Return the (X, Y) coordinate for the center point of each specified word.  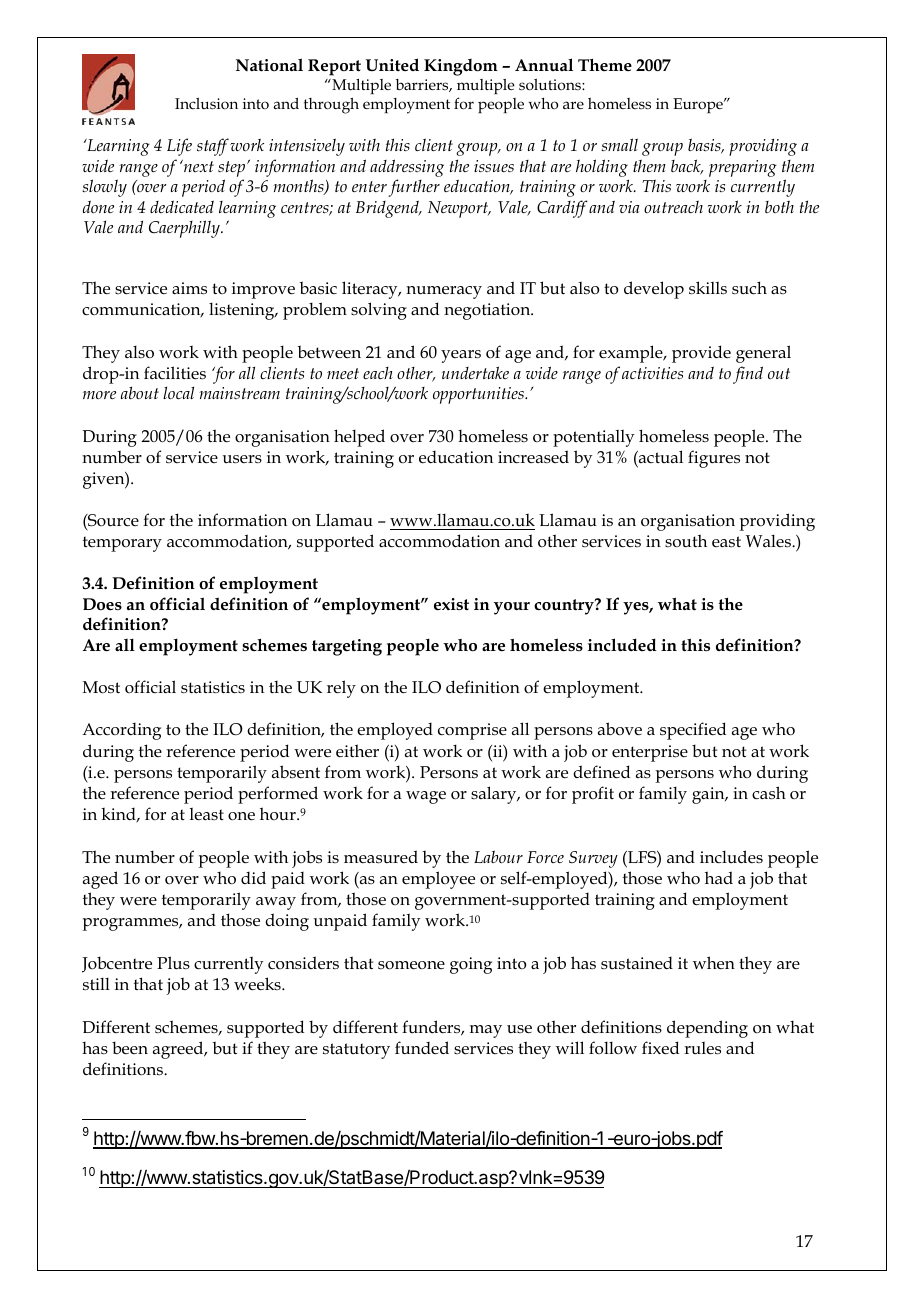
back (687, 167)
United (392, 64)
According (121, 731)
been (130, 1048)
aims (189, 288)
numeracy (444, 292)
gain (709, 795)
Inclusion (206, 104)
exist (451, 604)
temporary (122, 544)
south (686, 541)
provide (701, 354)
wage (426, 797)
